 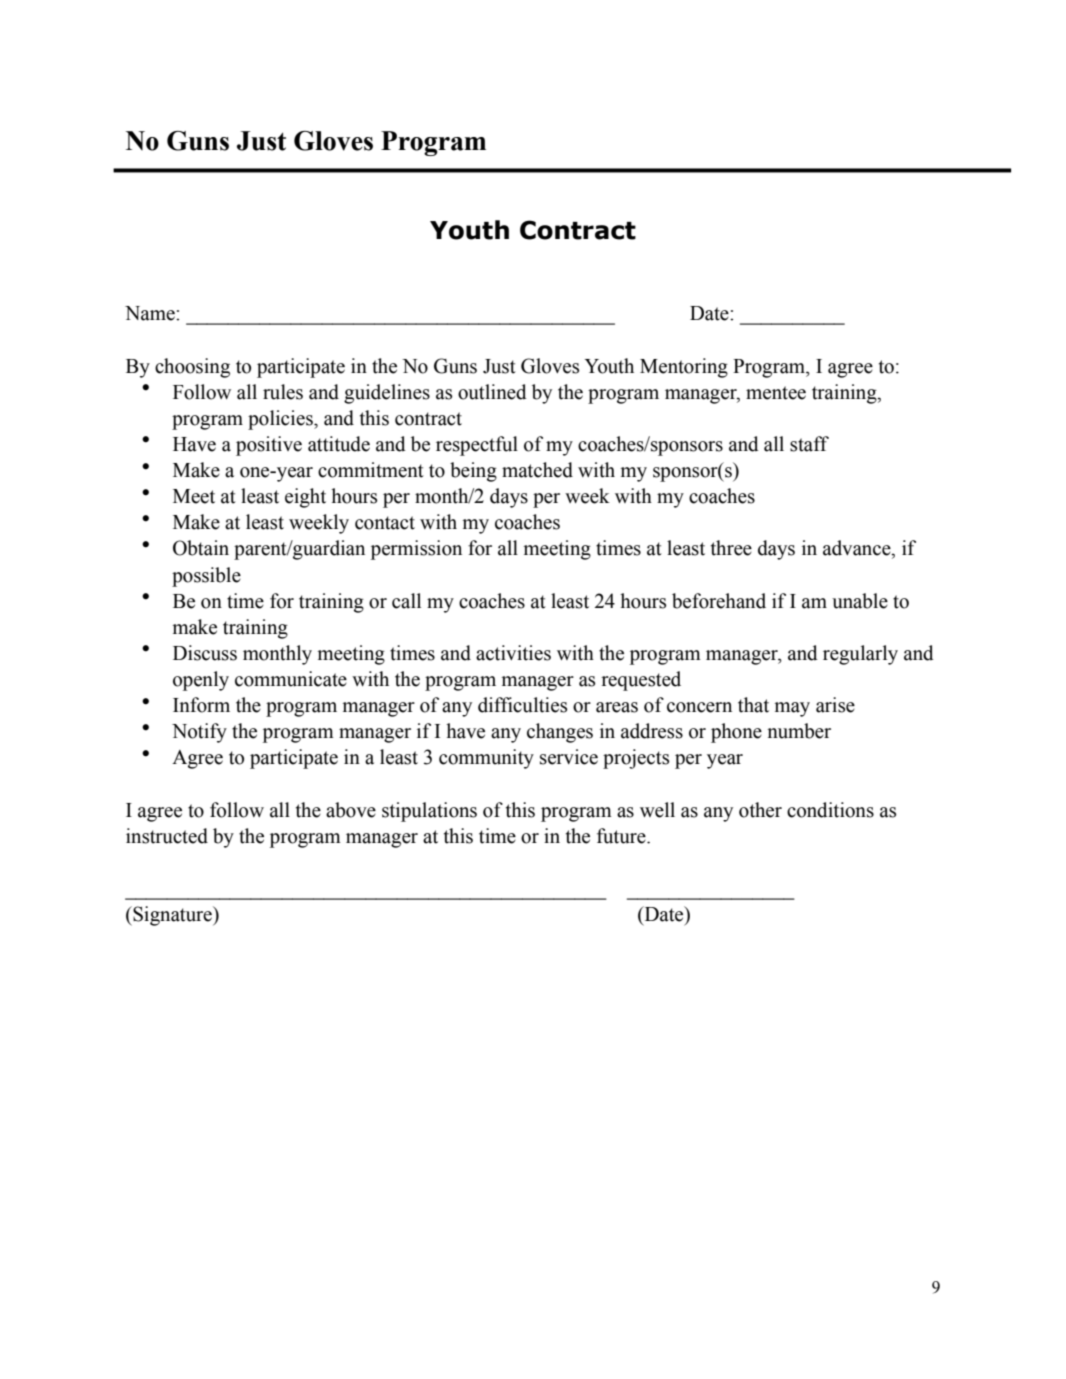 What do you see at coordinates (760, 810) in the document?
I see `other` at bounding box center [760, 810].
